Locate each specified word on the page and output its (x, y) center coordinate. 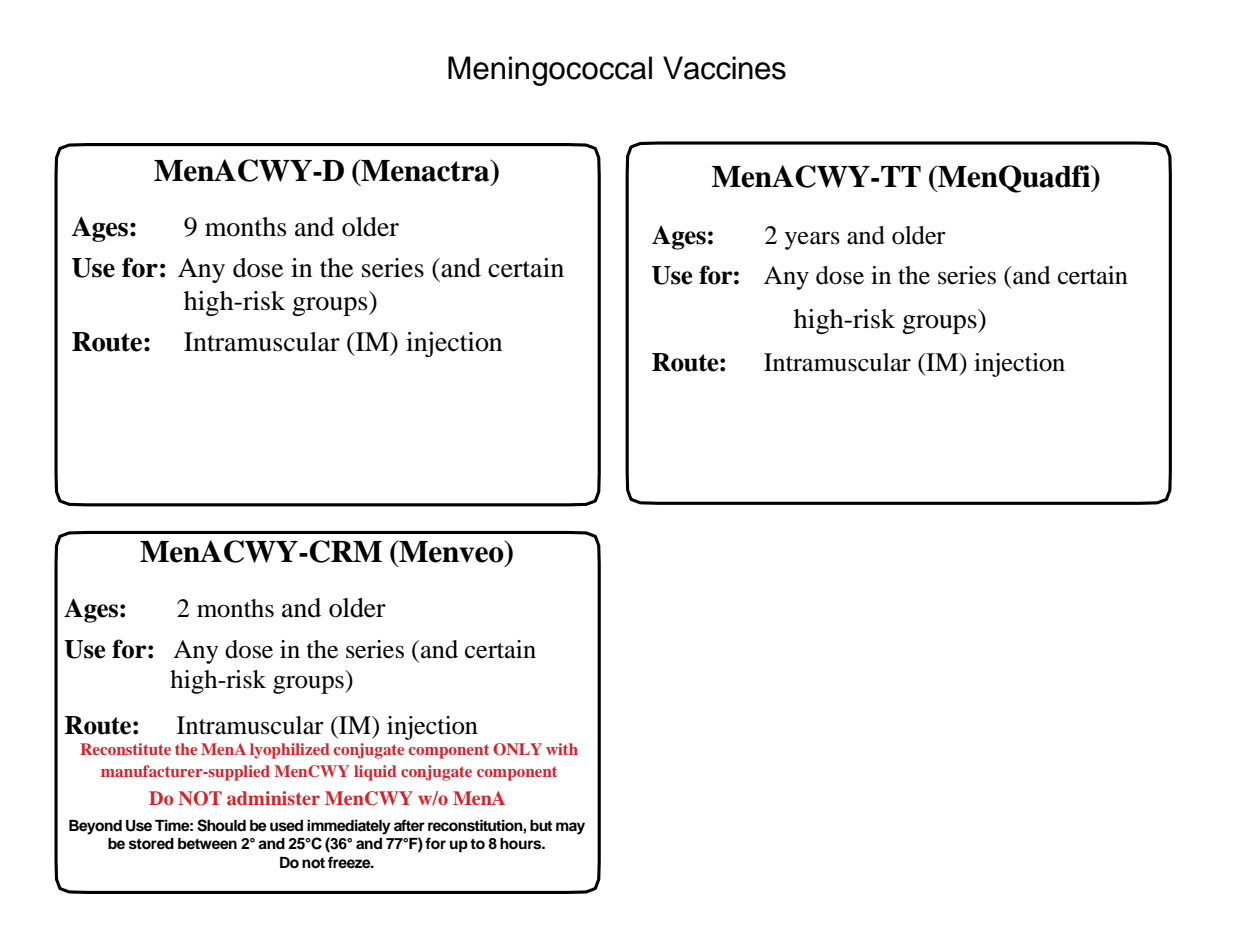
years (812, 241)
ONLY (517, 749)
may (570, 828)
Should (221, 825)
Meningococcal (550, 71)
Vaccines (724, 68)
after (409, 825)
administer (273, 798)
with (562, 749)
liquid (375, 773)
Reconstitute (125, 749)
